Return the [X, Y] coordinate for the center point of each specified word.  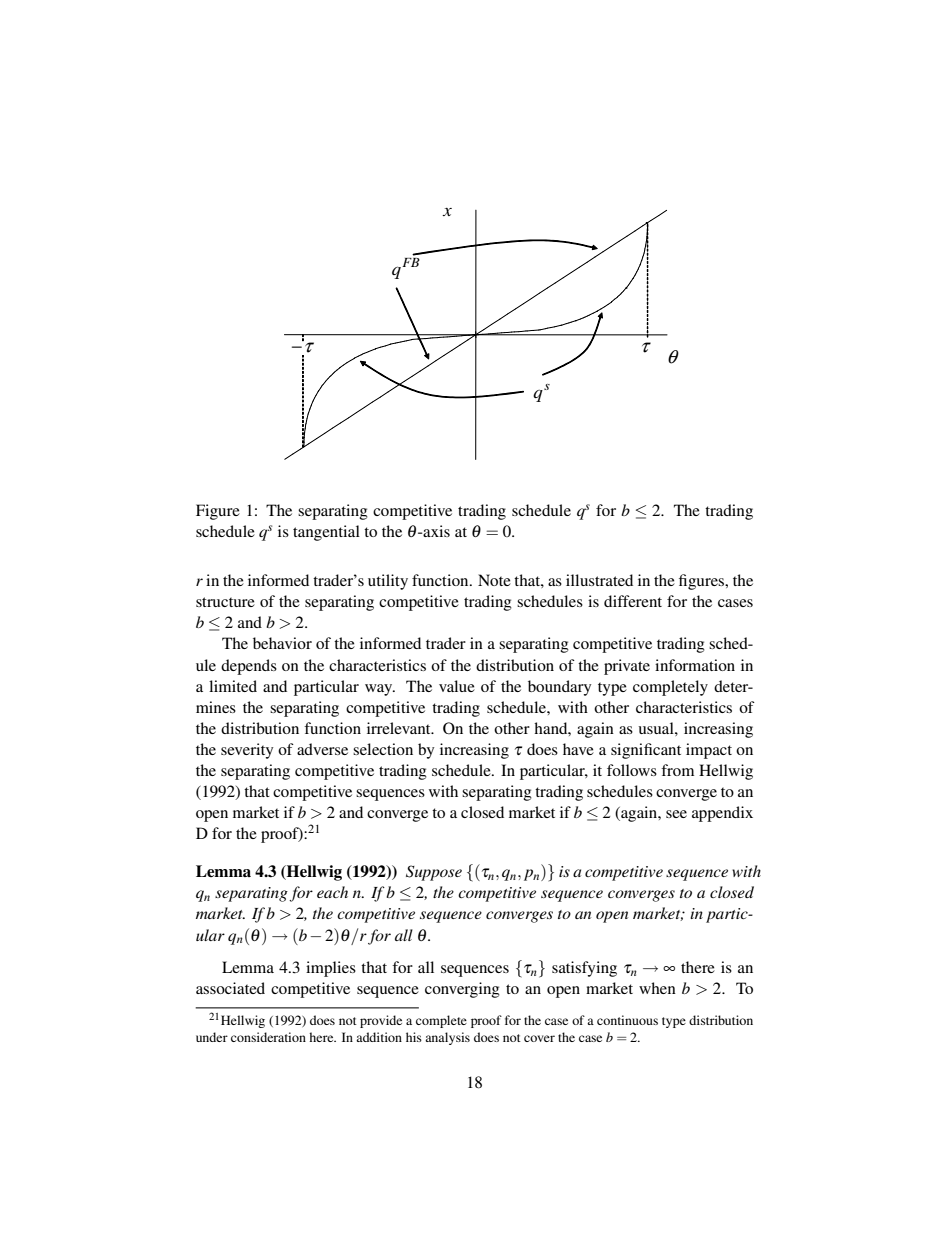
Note [494, 580]
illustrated [599, 580]
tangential [326, 533]
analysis [447, 1038]
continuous [627, 1020]
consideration [268, 1037]
